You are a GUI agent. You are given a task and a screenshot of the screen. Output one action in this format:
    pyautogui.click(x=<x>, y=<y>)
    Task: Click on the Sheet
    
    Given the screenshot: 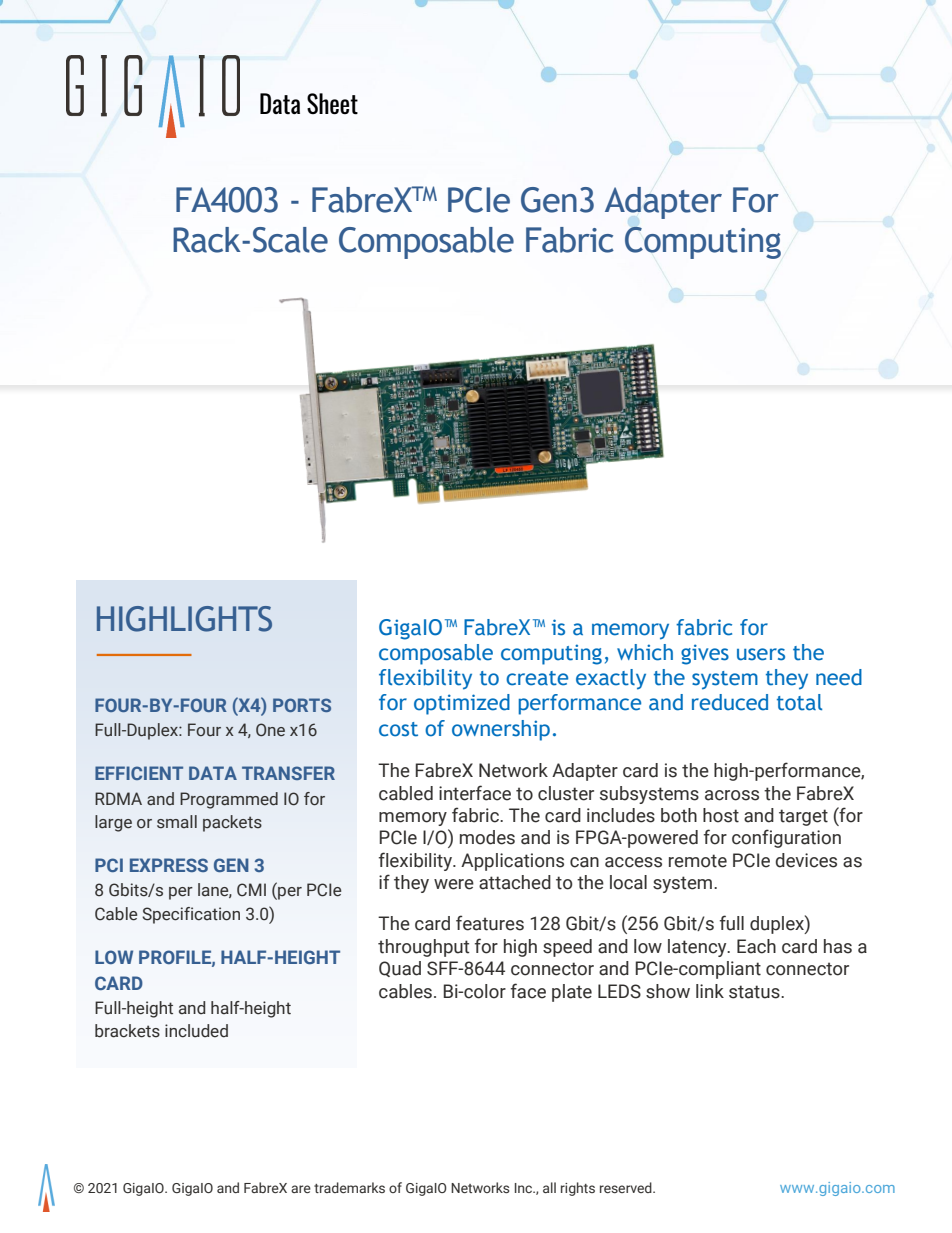 What is the action you would take?
    pyautogui.click(x=332, y=104)
